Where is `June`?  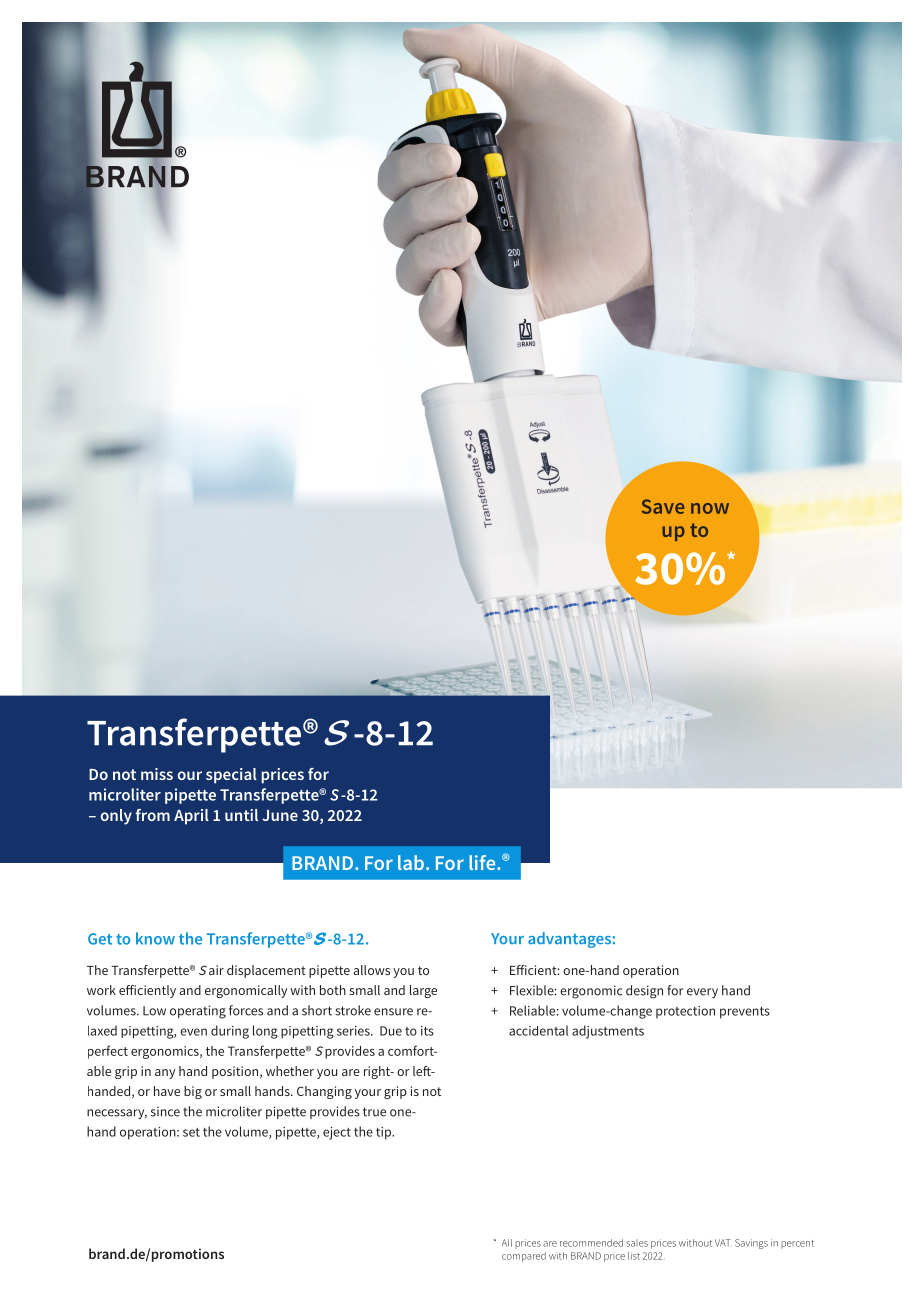 June is located at coordinates (280, 815).
